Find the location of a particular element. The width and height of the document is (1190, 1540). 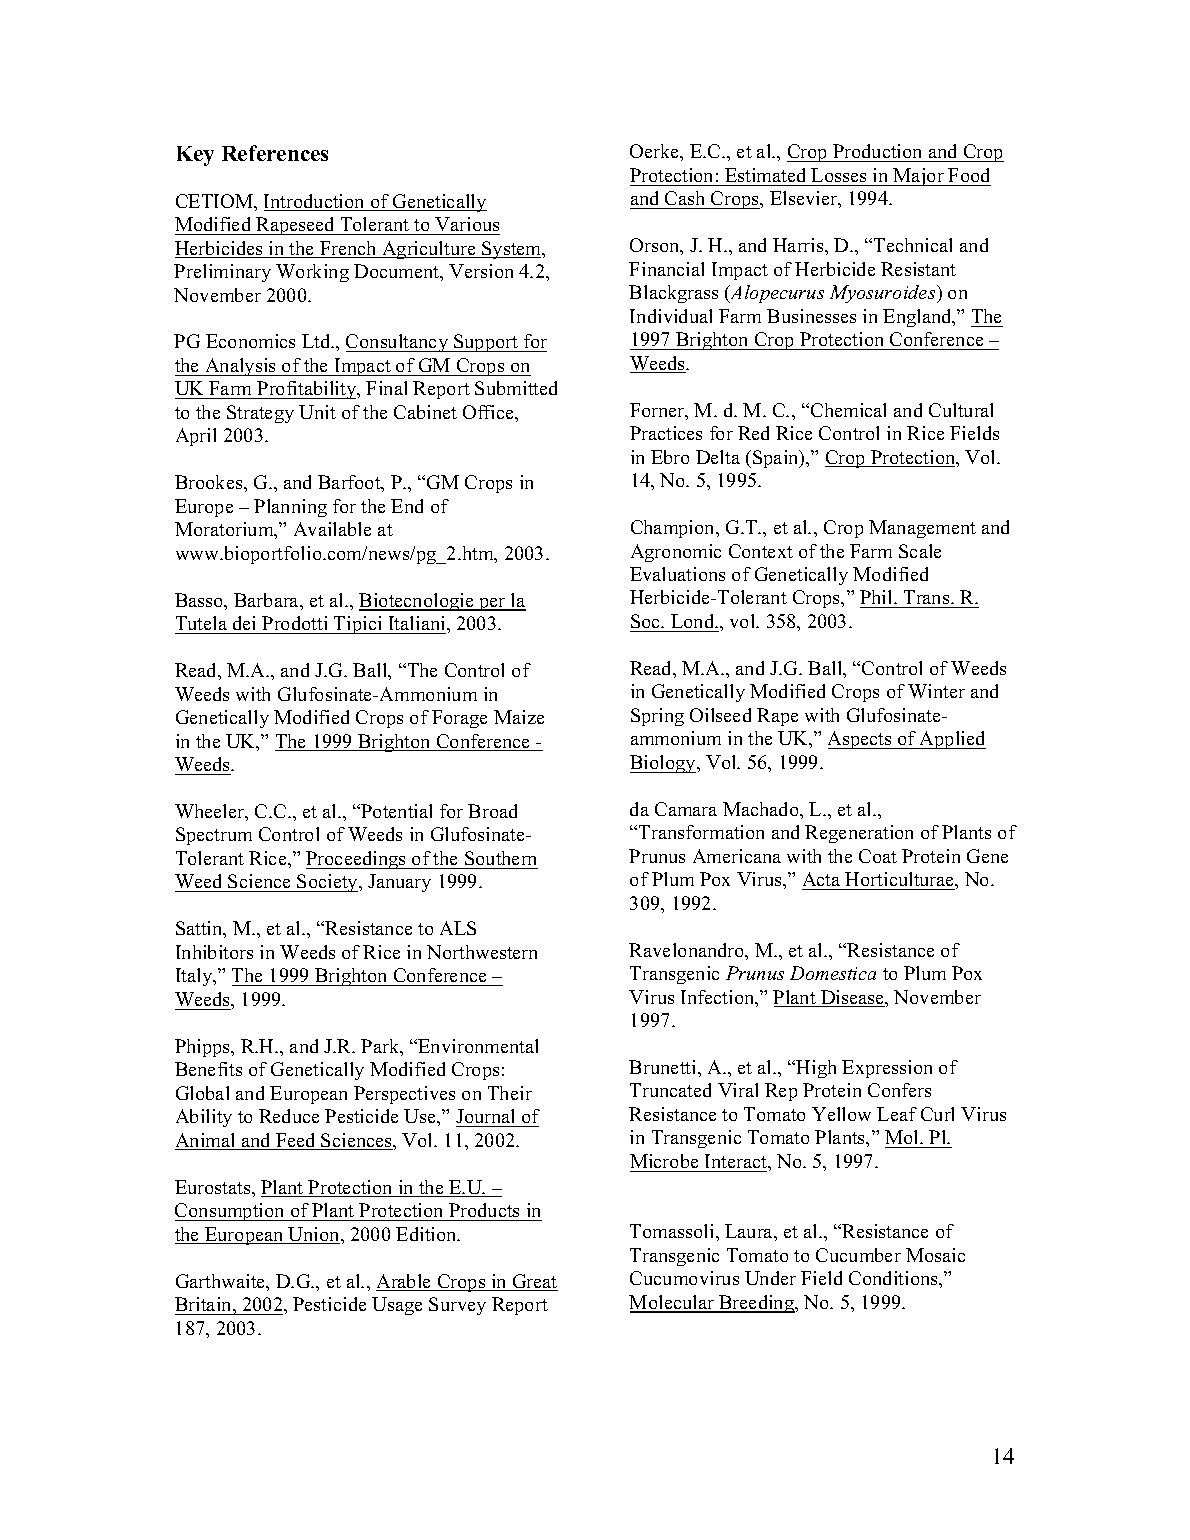

Strategy is located at coordinates (260, 414).
